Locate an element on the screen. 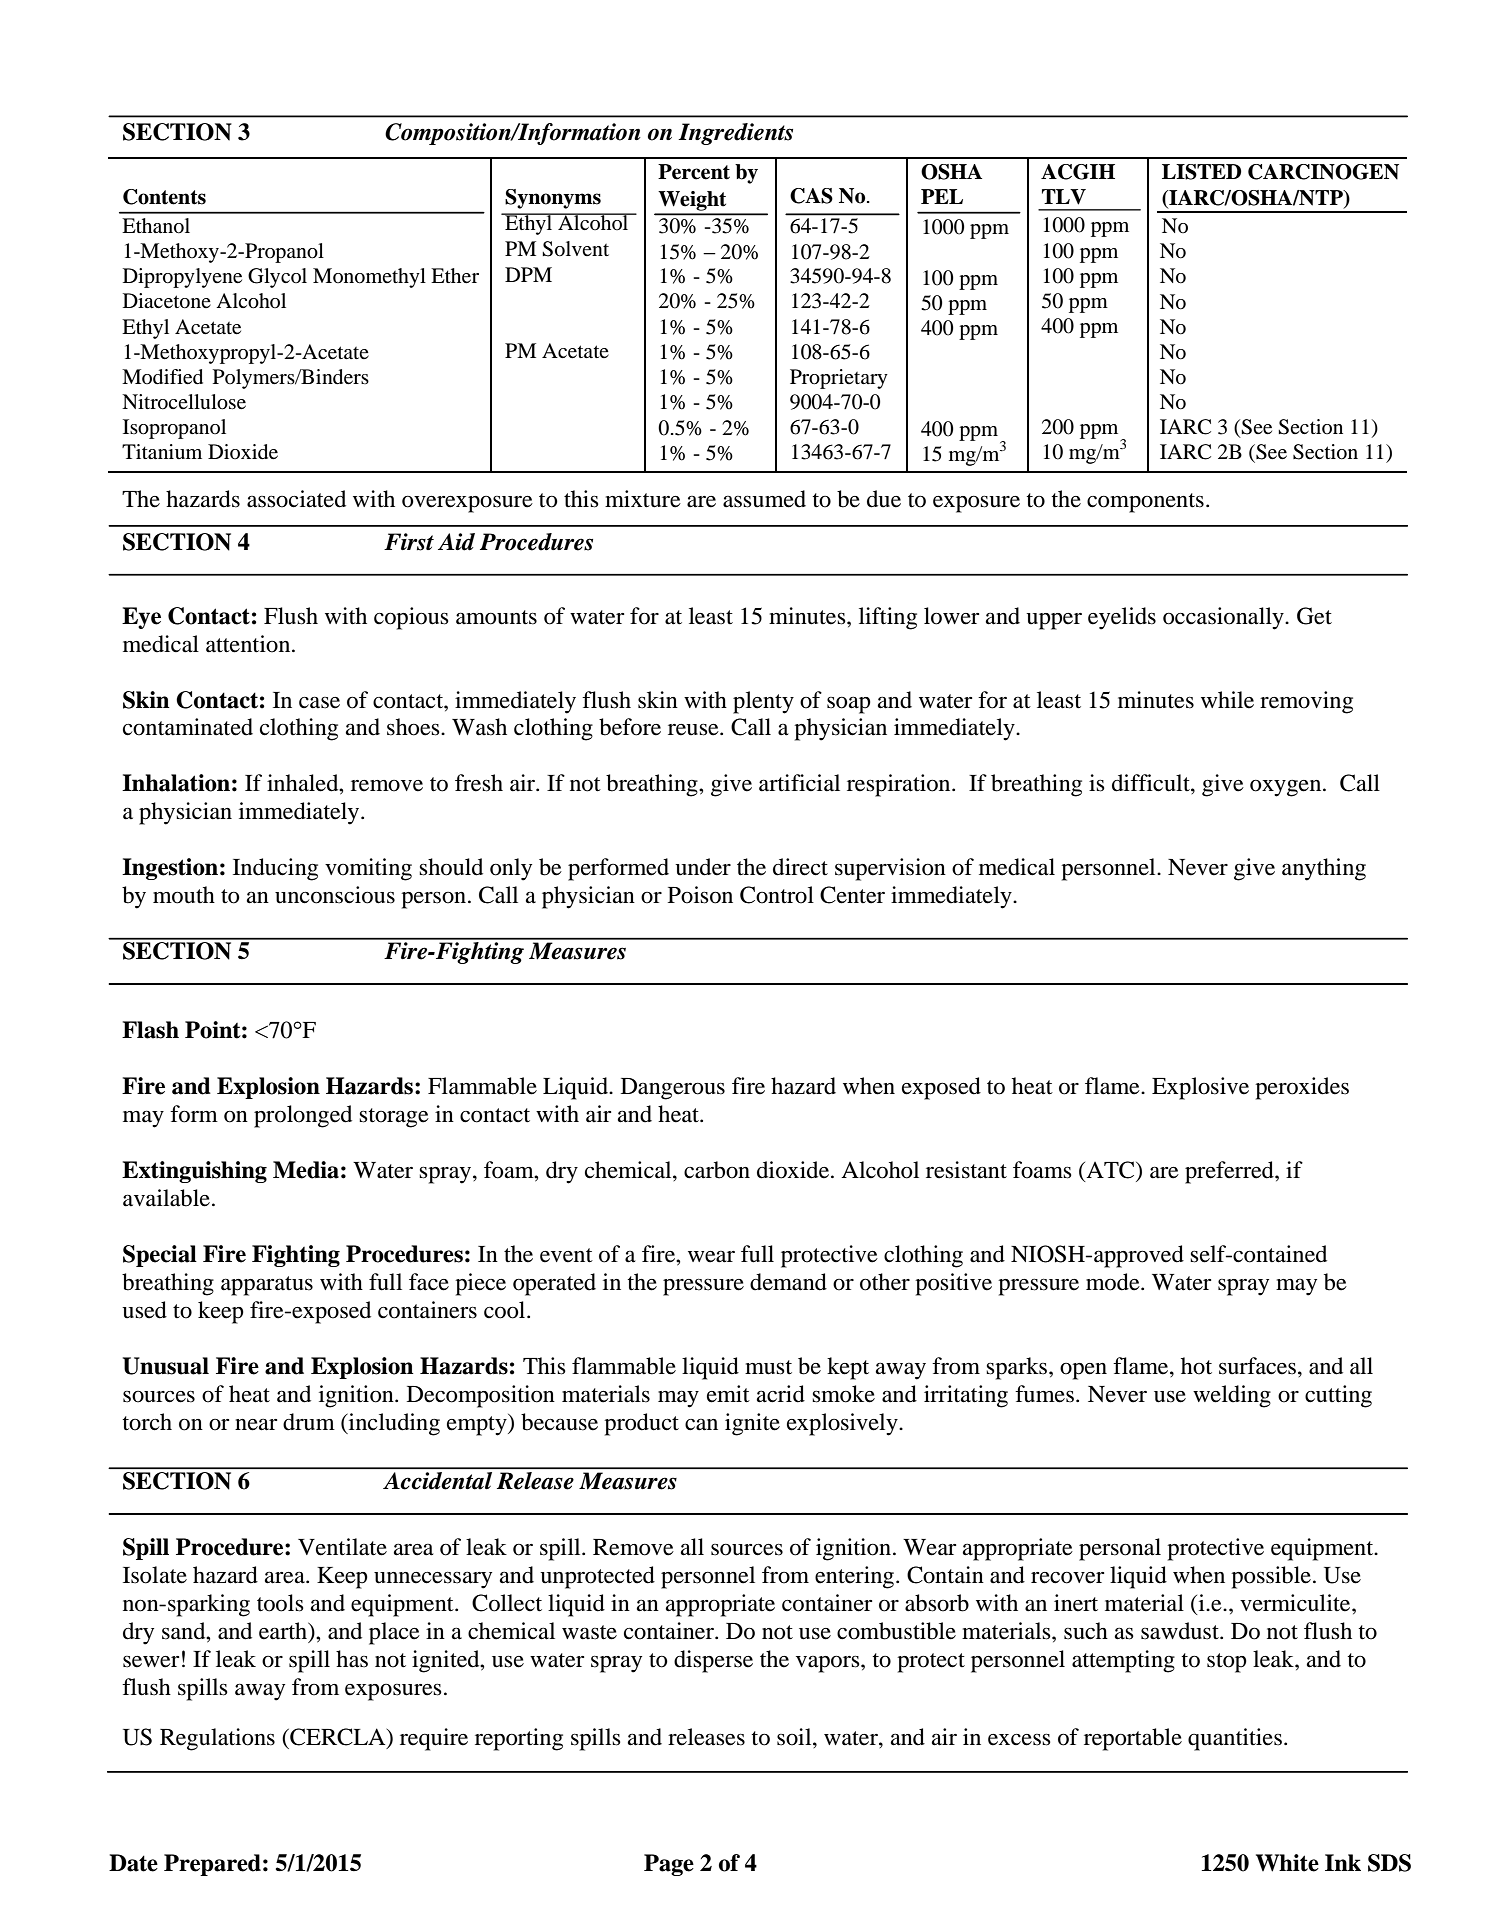 Image resolution: width=1488 pixels, height=1925 pixels. peroxides is located at coordinates (1302, 1088).
